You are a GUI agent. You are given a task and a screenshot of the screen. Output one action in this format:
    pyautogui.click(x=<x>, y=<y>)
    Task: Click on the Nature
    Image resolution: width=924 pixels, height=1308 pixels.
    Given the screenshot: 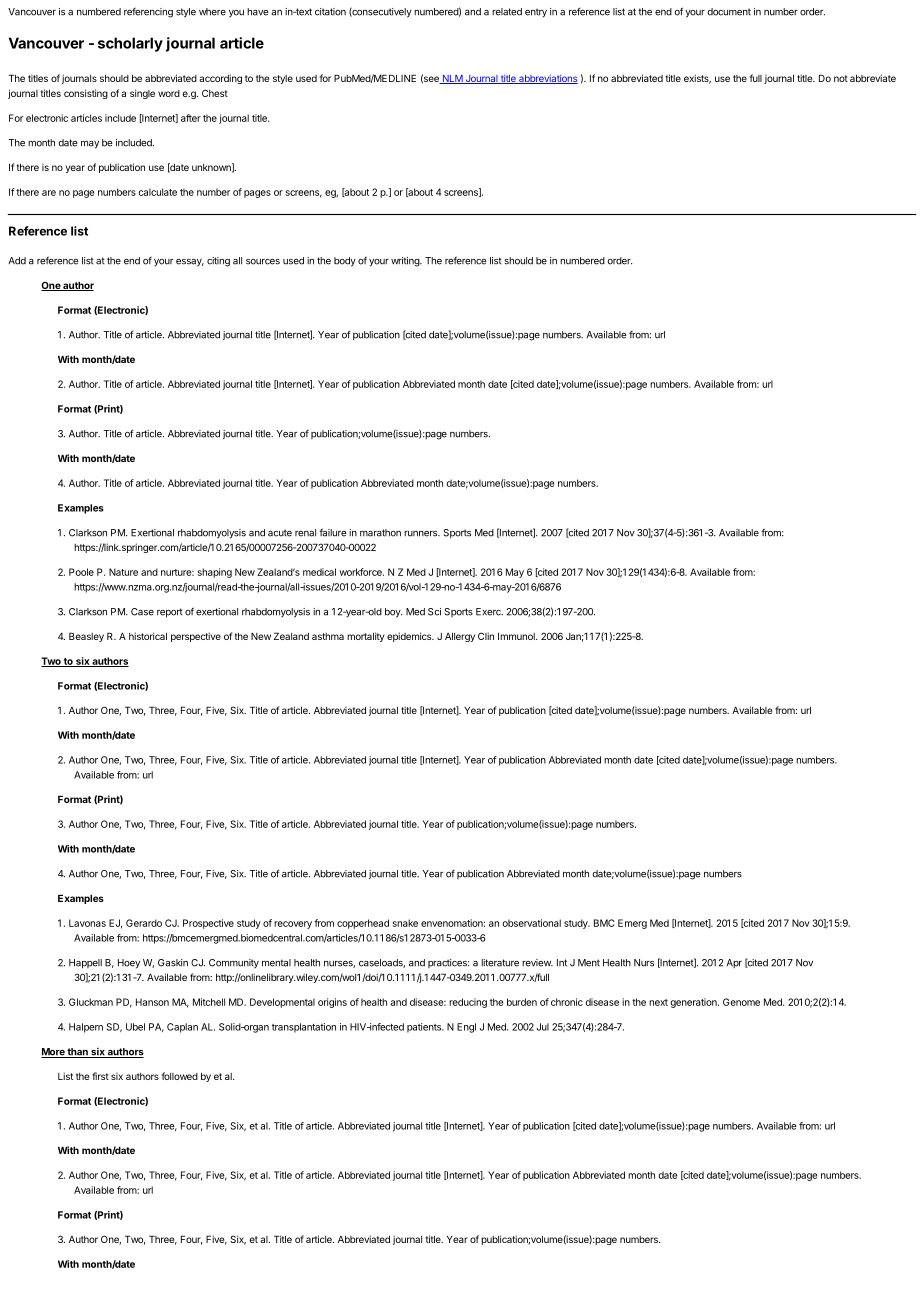 What is the action you would take?
    pyautogui.click(x=123, y=572)
